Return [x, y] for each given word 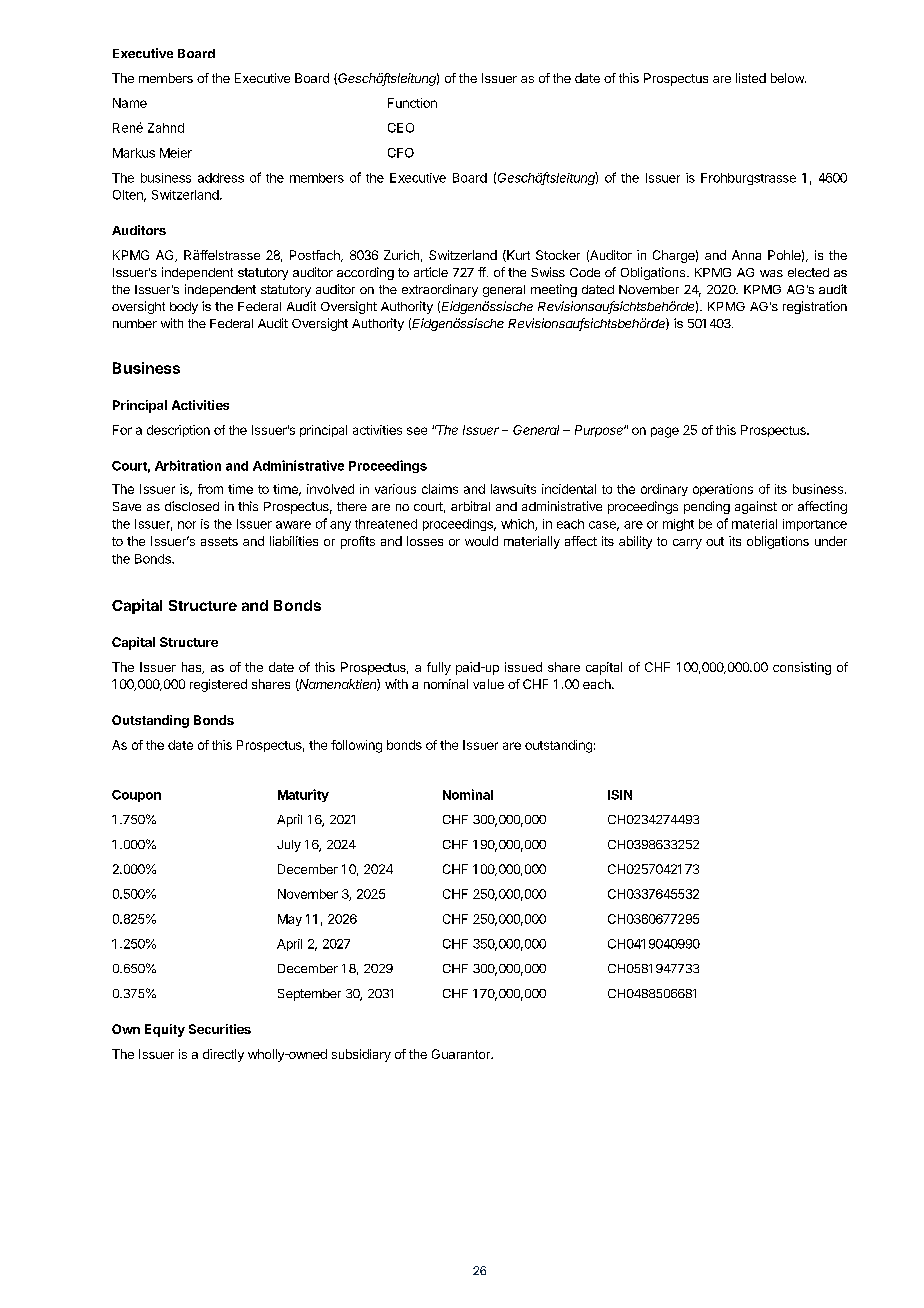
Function [412, 103]
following [356, 746]
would [481, 541]
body [184, 308]
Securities [220, 1029]
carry [687, 544]
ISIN [620, 795]
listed [751, 78]
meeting [554, 290]
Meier [176, 153]
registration [815, 307]
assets [219, 541]
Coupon [136, 796]
